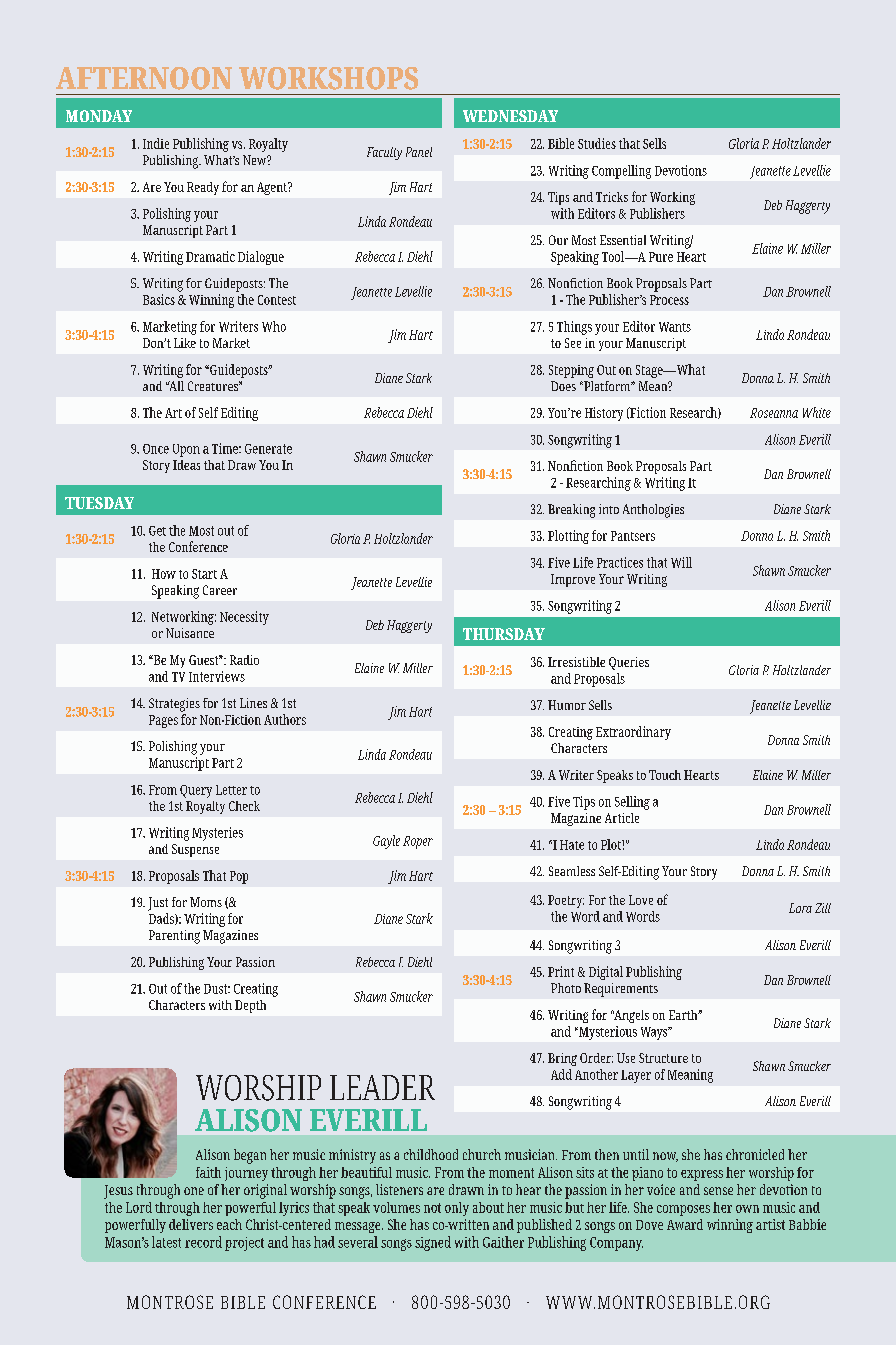 The width and height of the page is (896, 1345). I want to click on THURSDAY, so click(504, 634).
